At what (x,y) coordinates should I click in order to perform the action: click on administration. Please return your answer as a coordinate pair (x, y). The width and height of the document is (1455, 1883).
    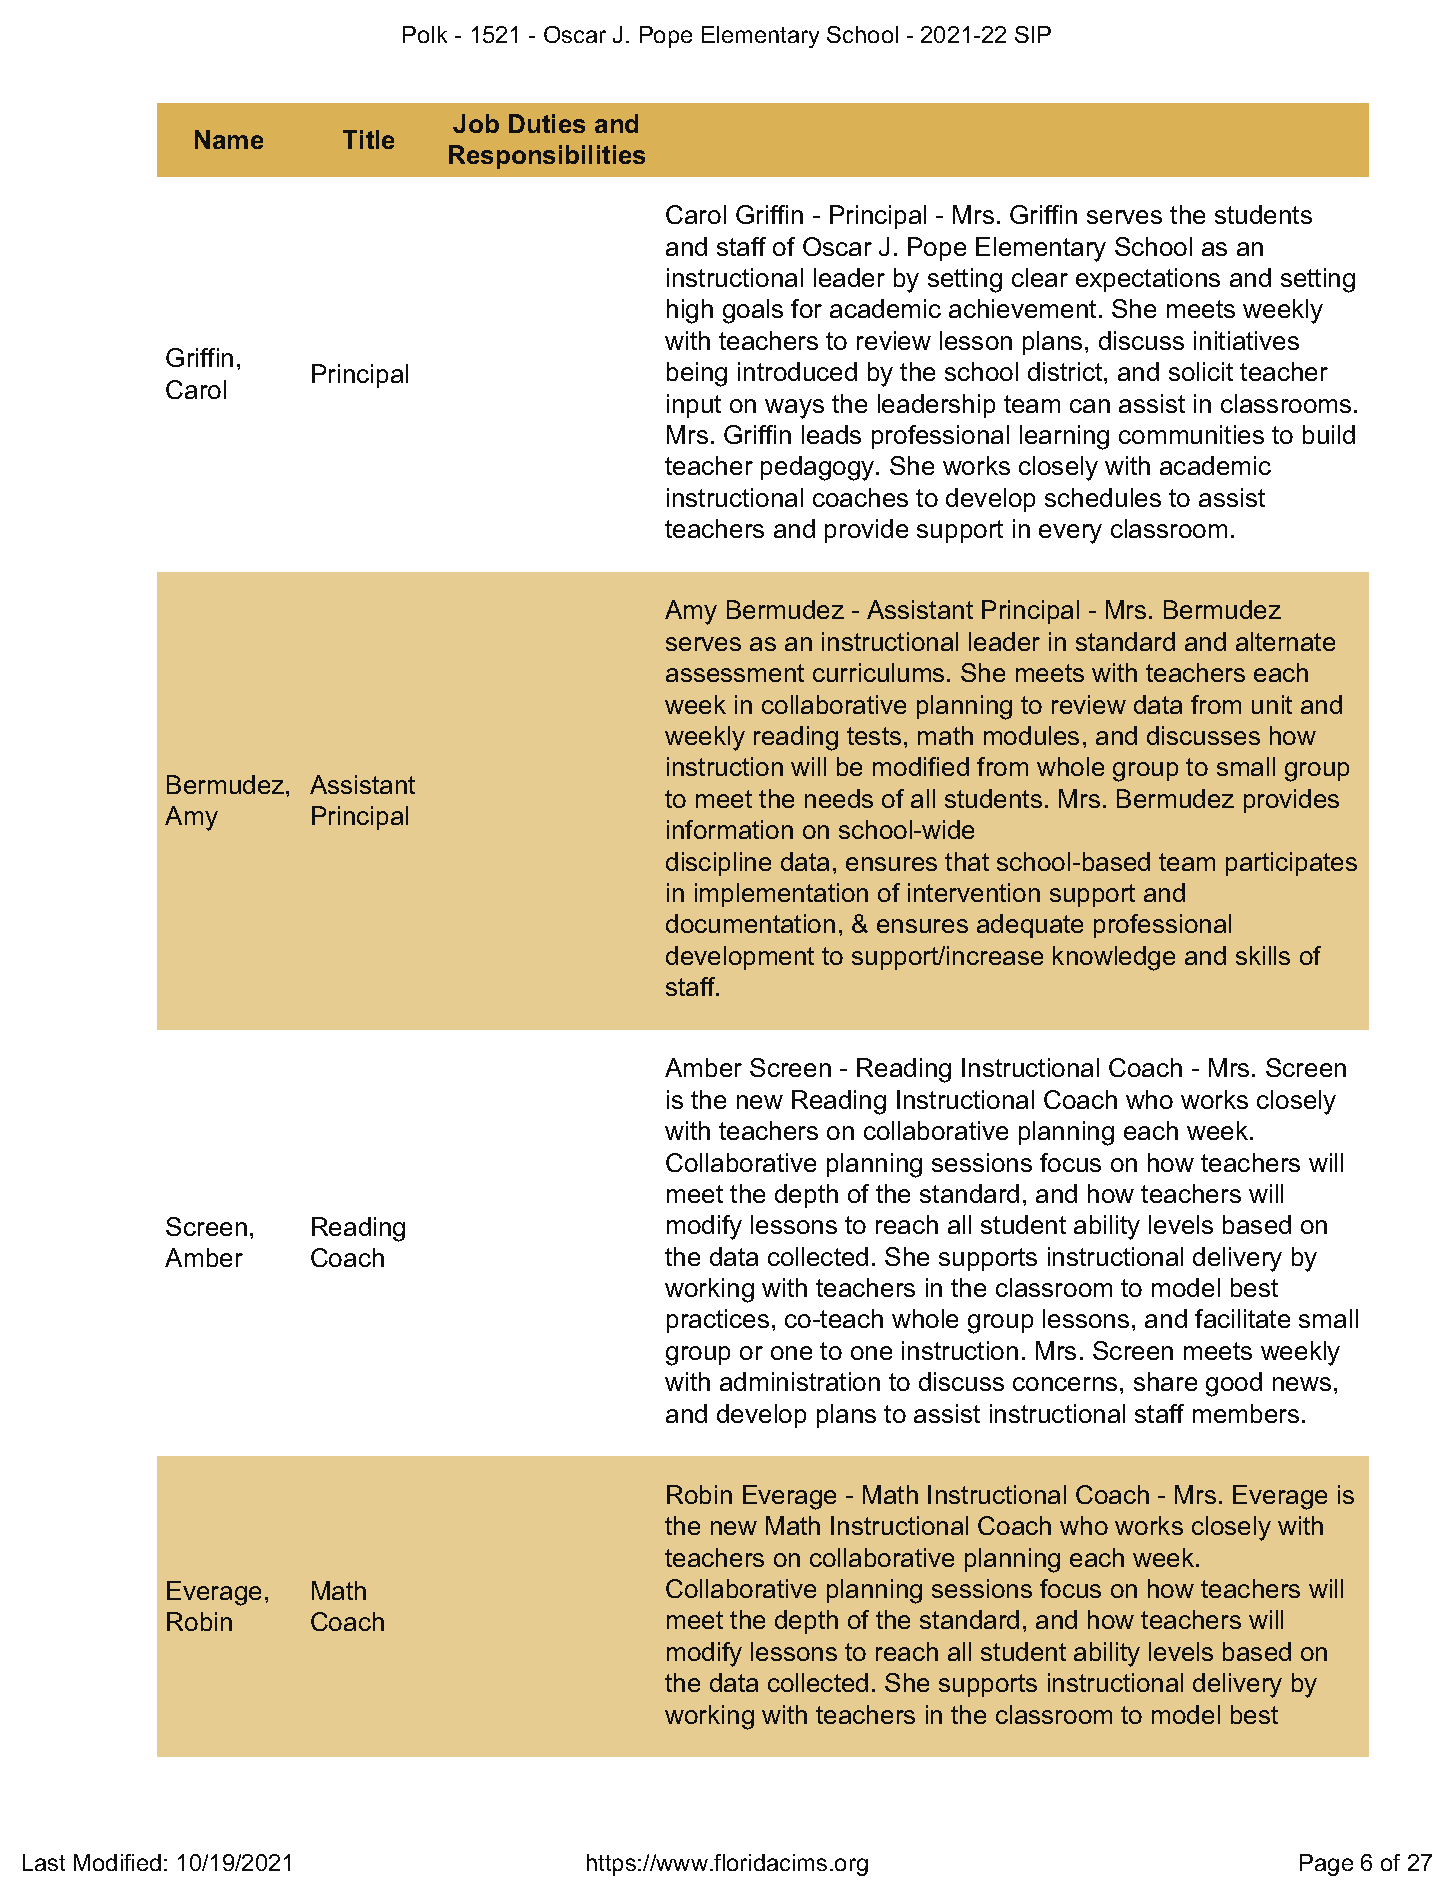
    Looking at the image, I should click on (800, 1381).
